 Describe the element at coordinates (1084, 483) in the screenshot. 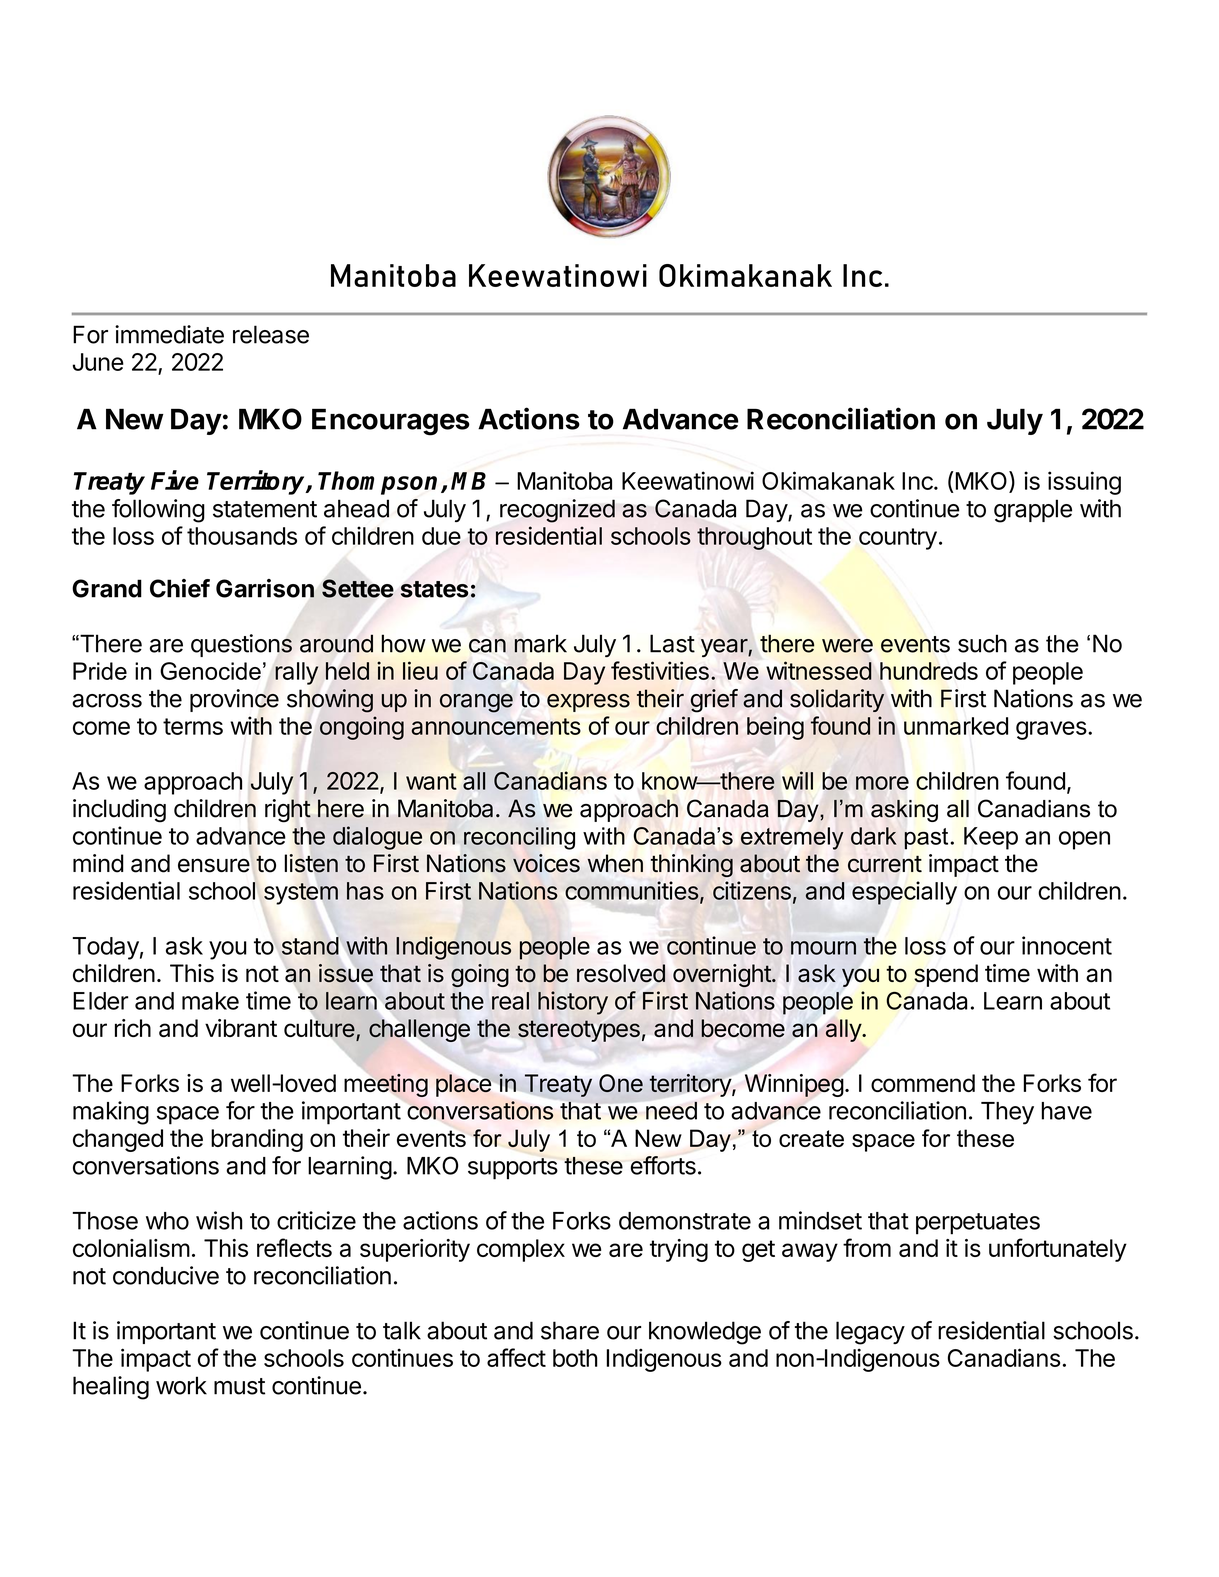

I see `issuing` at that location.
